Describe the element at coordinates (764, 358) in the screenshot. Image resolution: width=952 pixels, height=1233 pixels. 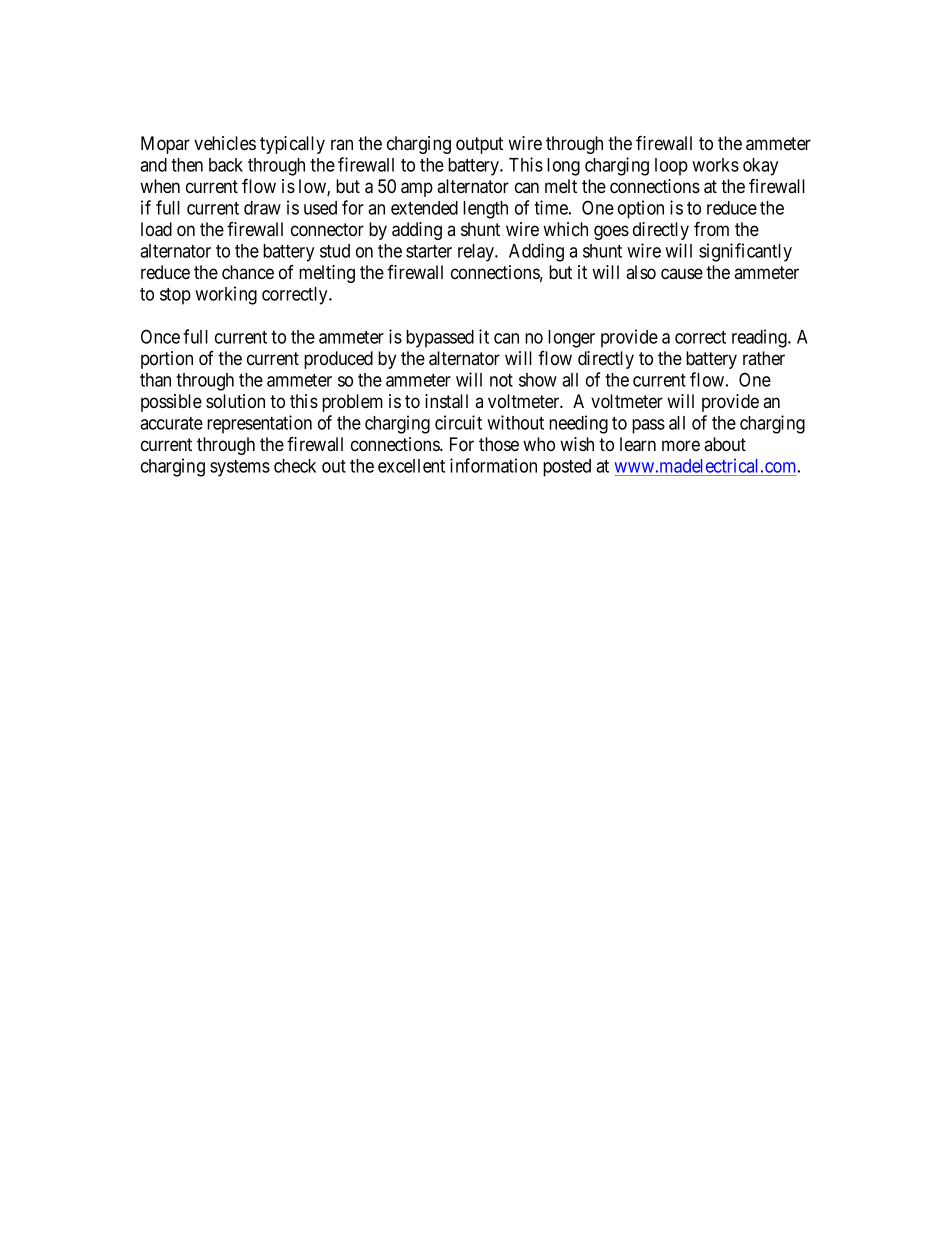
I see `rather` at that location.
